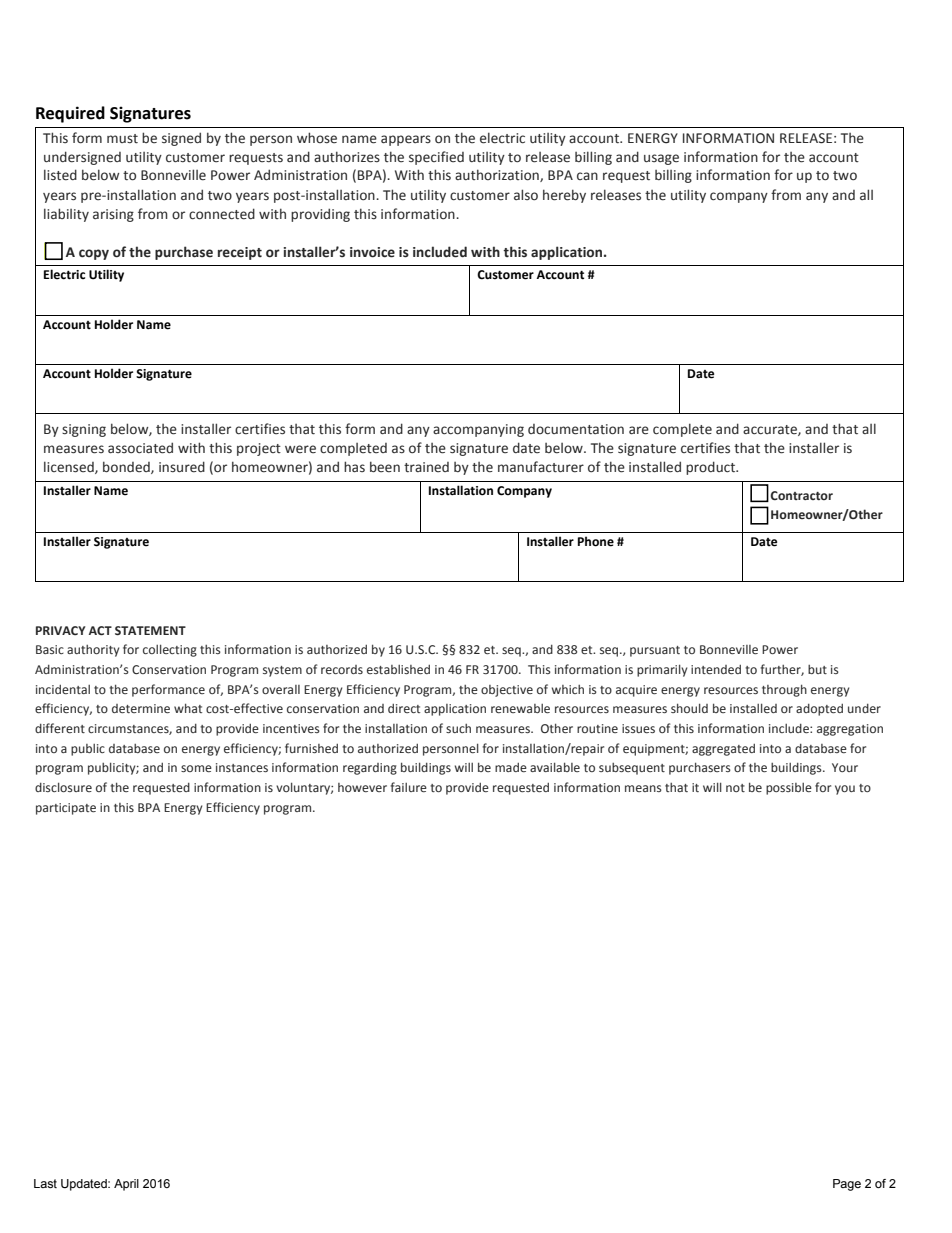 The image size is (952, 1233). Describe the element at coordinates (127, 467) in the screenshot. I see `bonded` at that location.
